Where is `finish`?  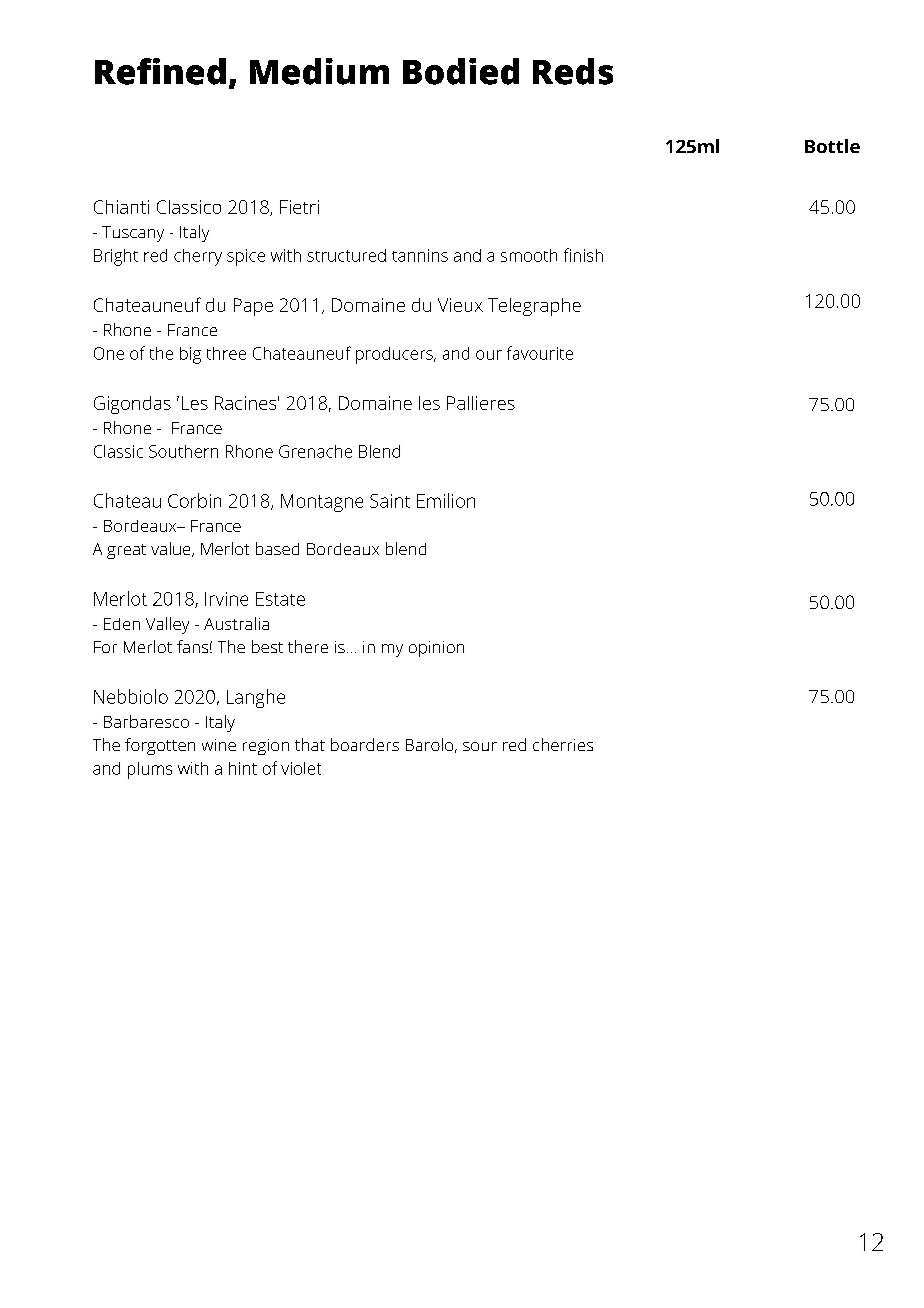
finish is located at coordinates (583, 255).
